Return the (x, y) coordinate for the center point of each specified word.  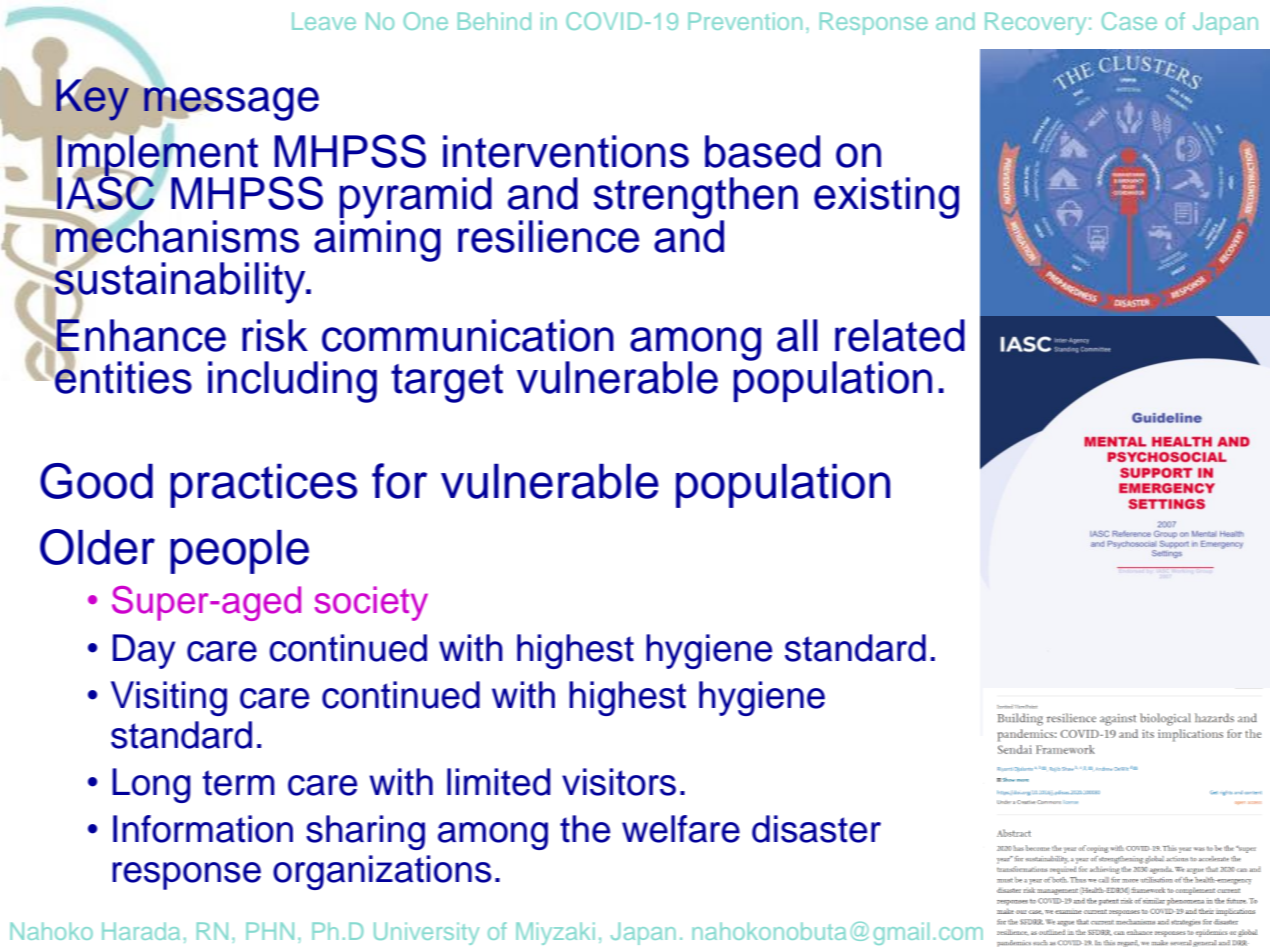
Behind (494, 21)
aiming (377, 240)
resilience (548, 236)
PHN (270, 931)
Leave (324, 21)
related (900, 335)
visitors (619, 782)
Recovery (1035, 23)
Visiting (169, 698)
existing (886, 198)
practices (263, 486)
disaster (816, 829)
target (447, 383)
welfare (681, 829)
